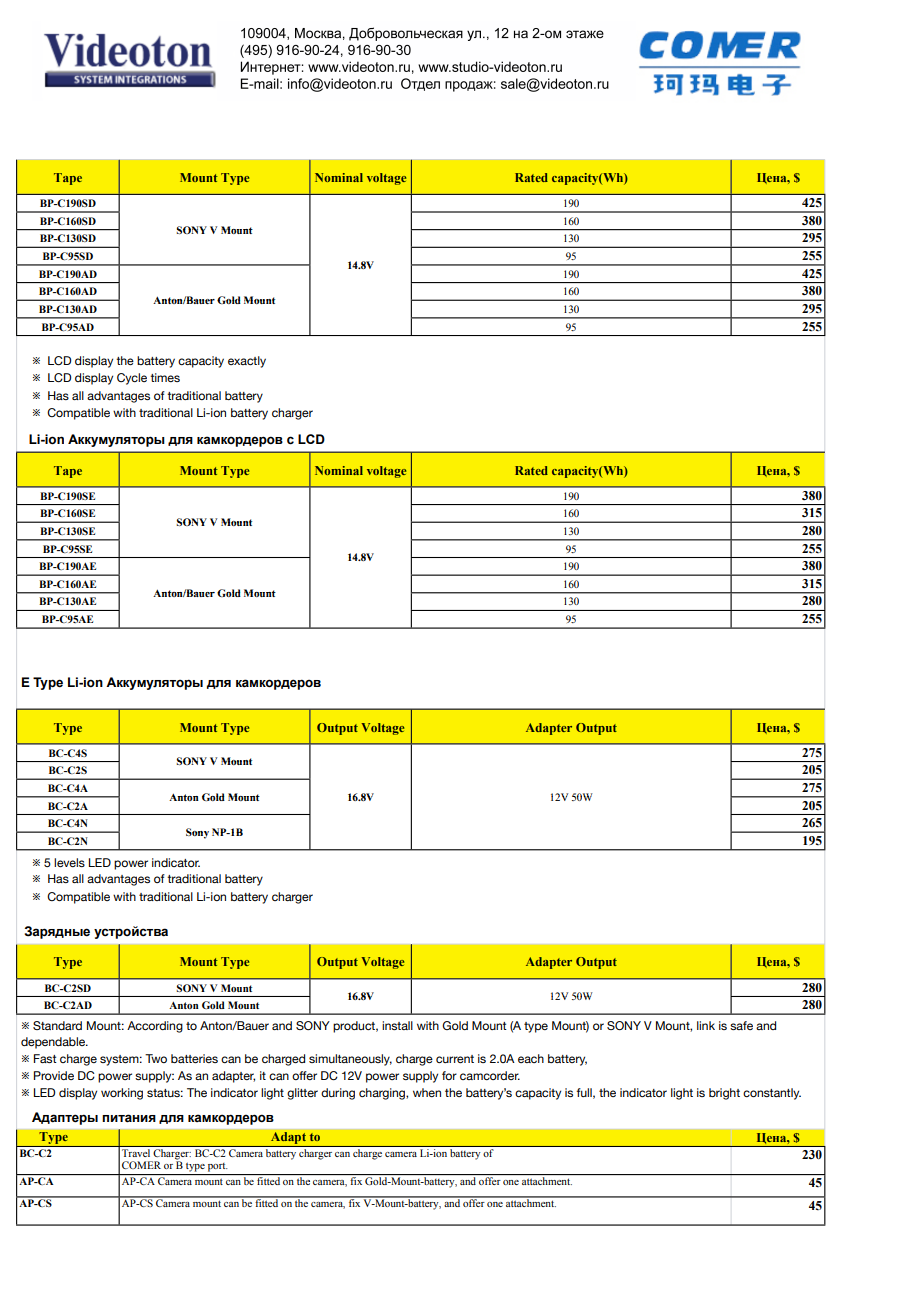  Describe the element at coordinates (741, 1025) in the document. I see `safe` at that location.
